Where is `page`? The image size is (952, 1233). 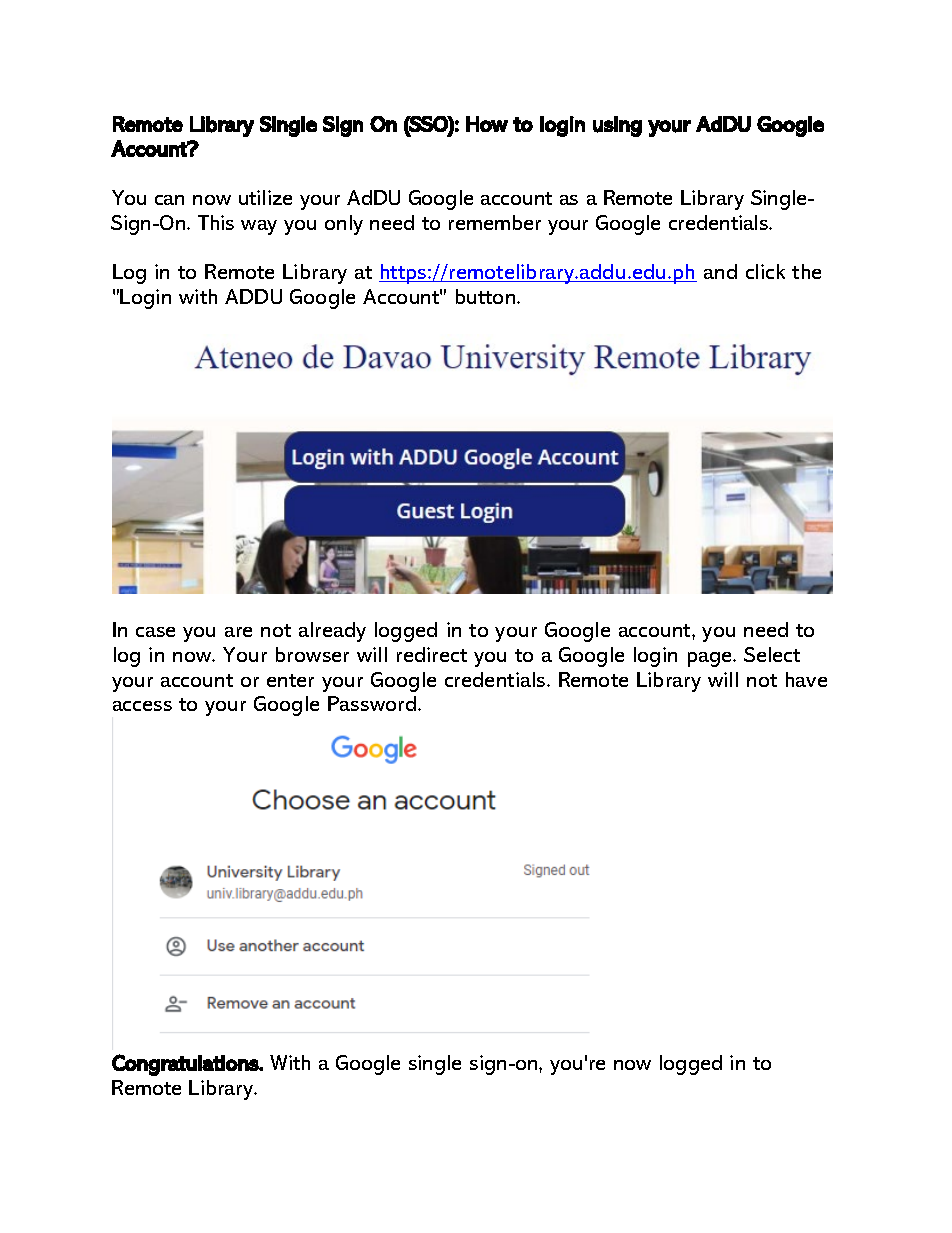
page is located at coordinates (711, 659).
